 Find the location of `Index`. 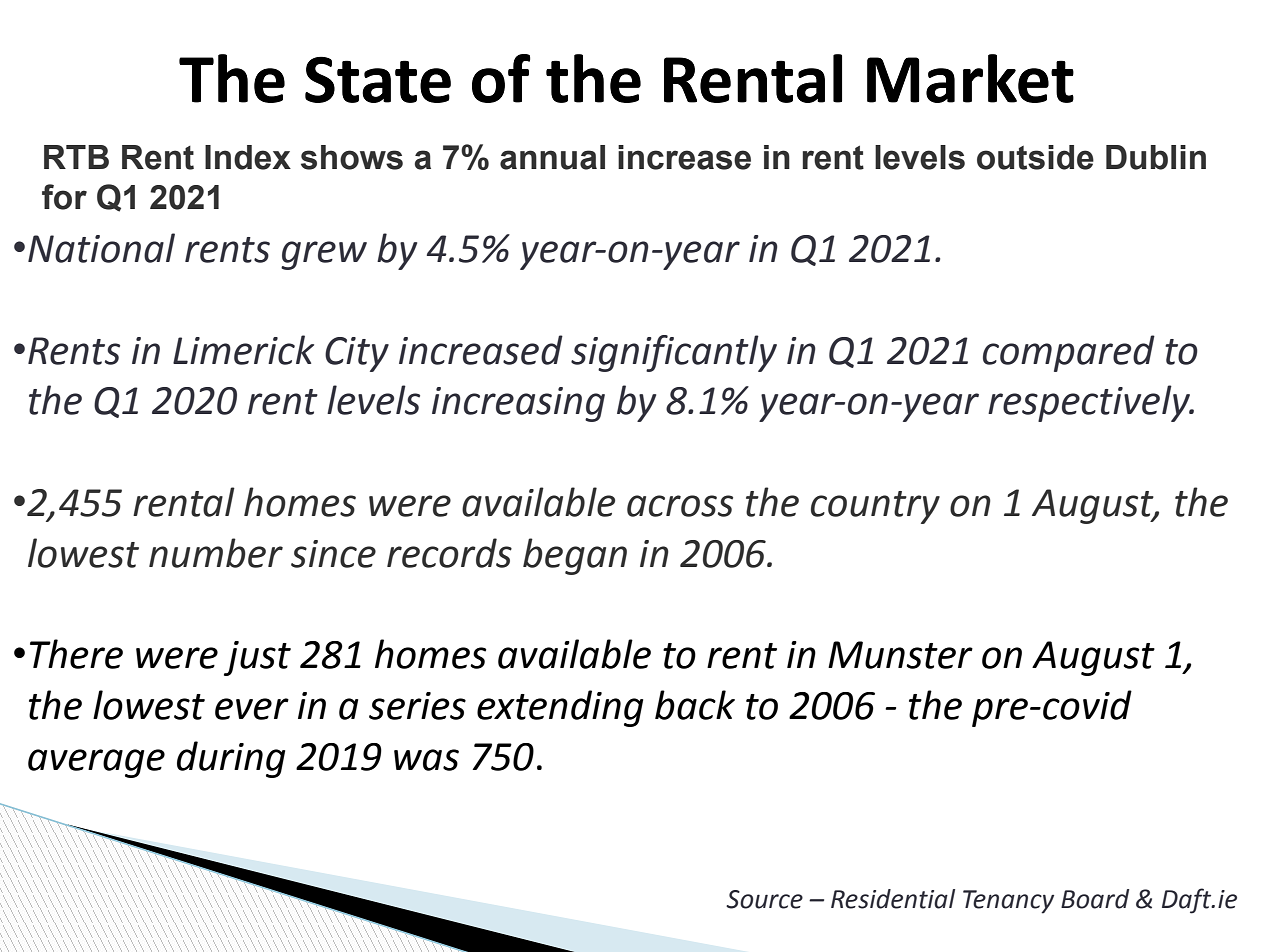

Index is located at coordinates (248, 157).
